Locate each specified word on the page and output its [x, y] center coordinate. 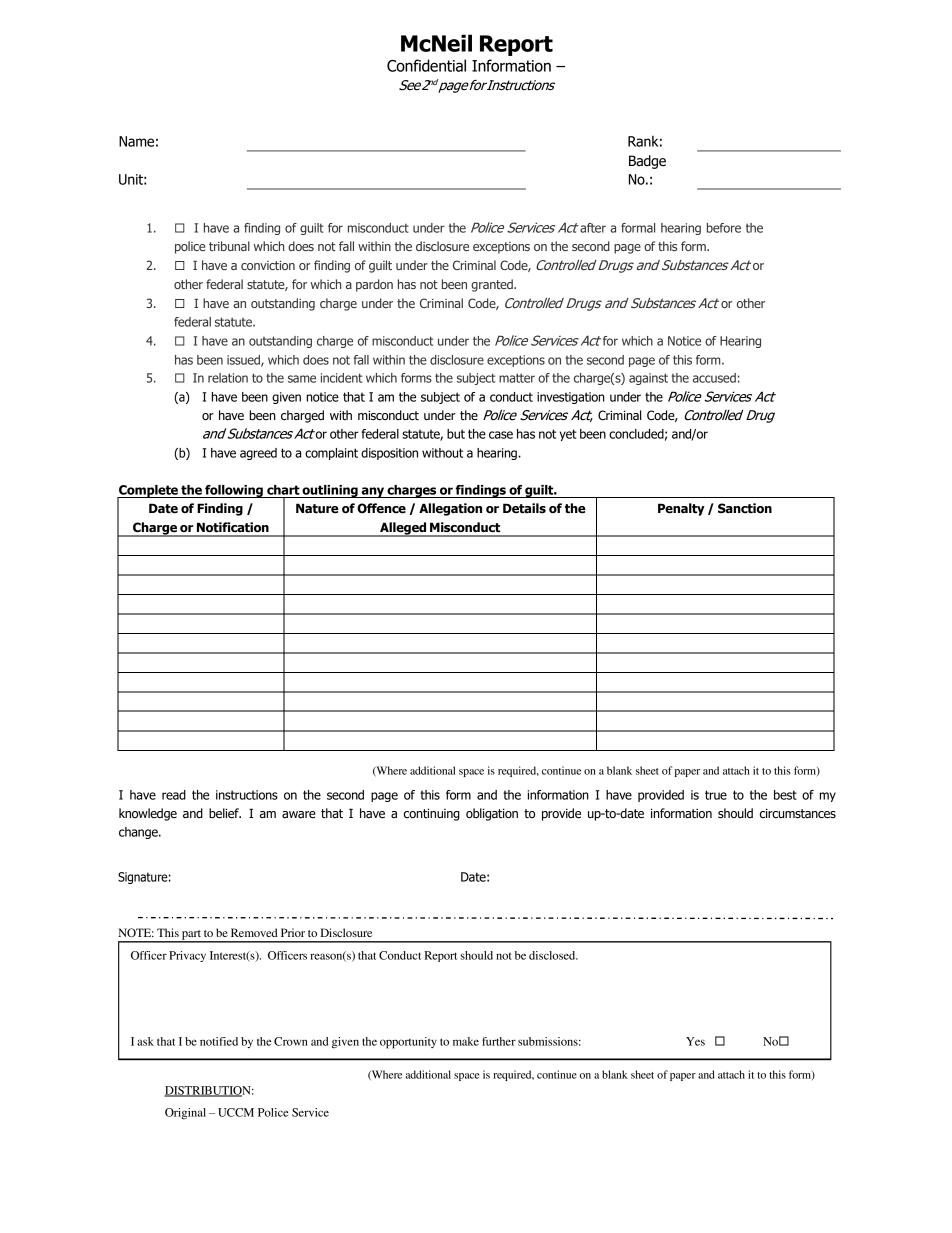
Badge [647, 162]
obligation [492, 814]
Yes [695, 1041]
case [501, 435]
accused [714, 378]
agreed [258, 454]
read [174, 795]
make [466, 1041]
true [716, 795]
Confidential [426, 65]
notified [219, 1041]
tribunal [229, 246]
